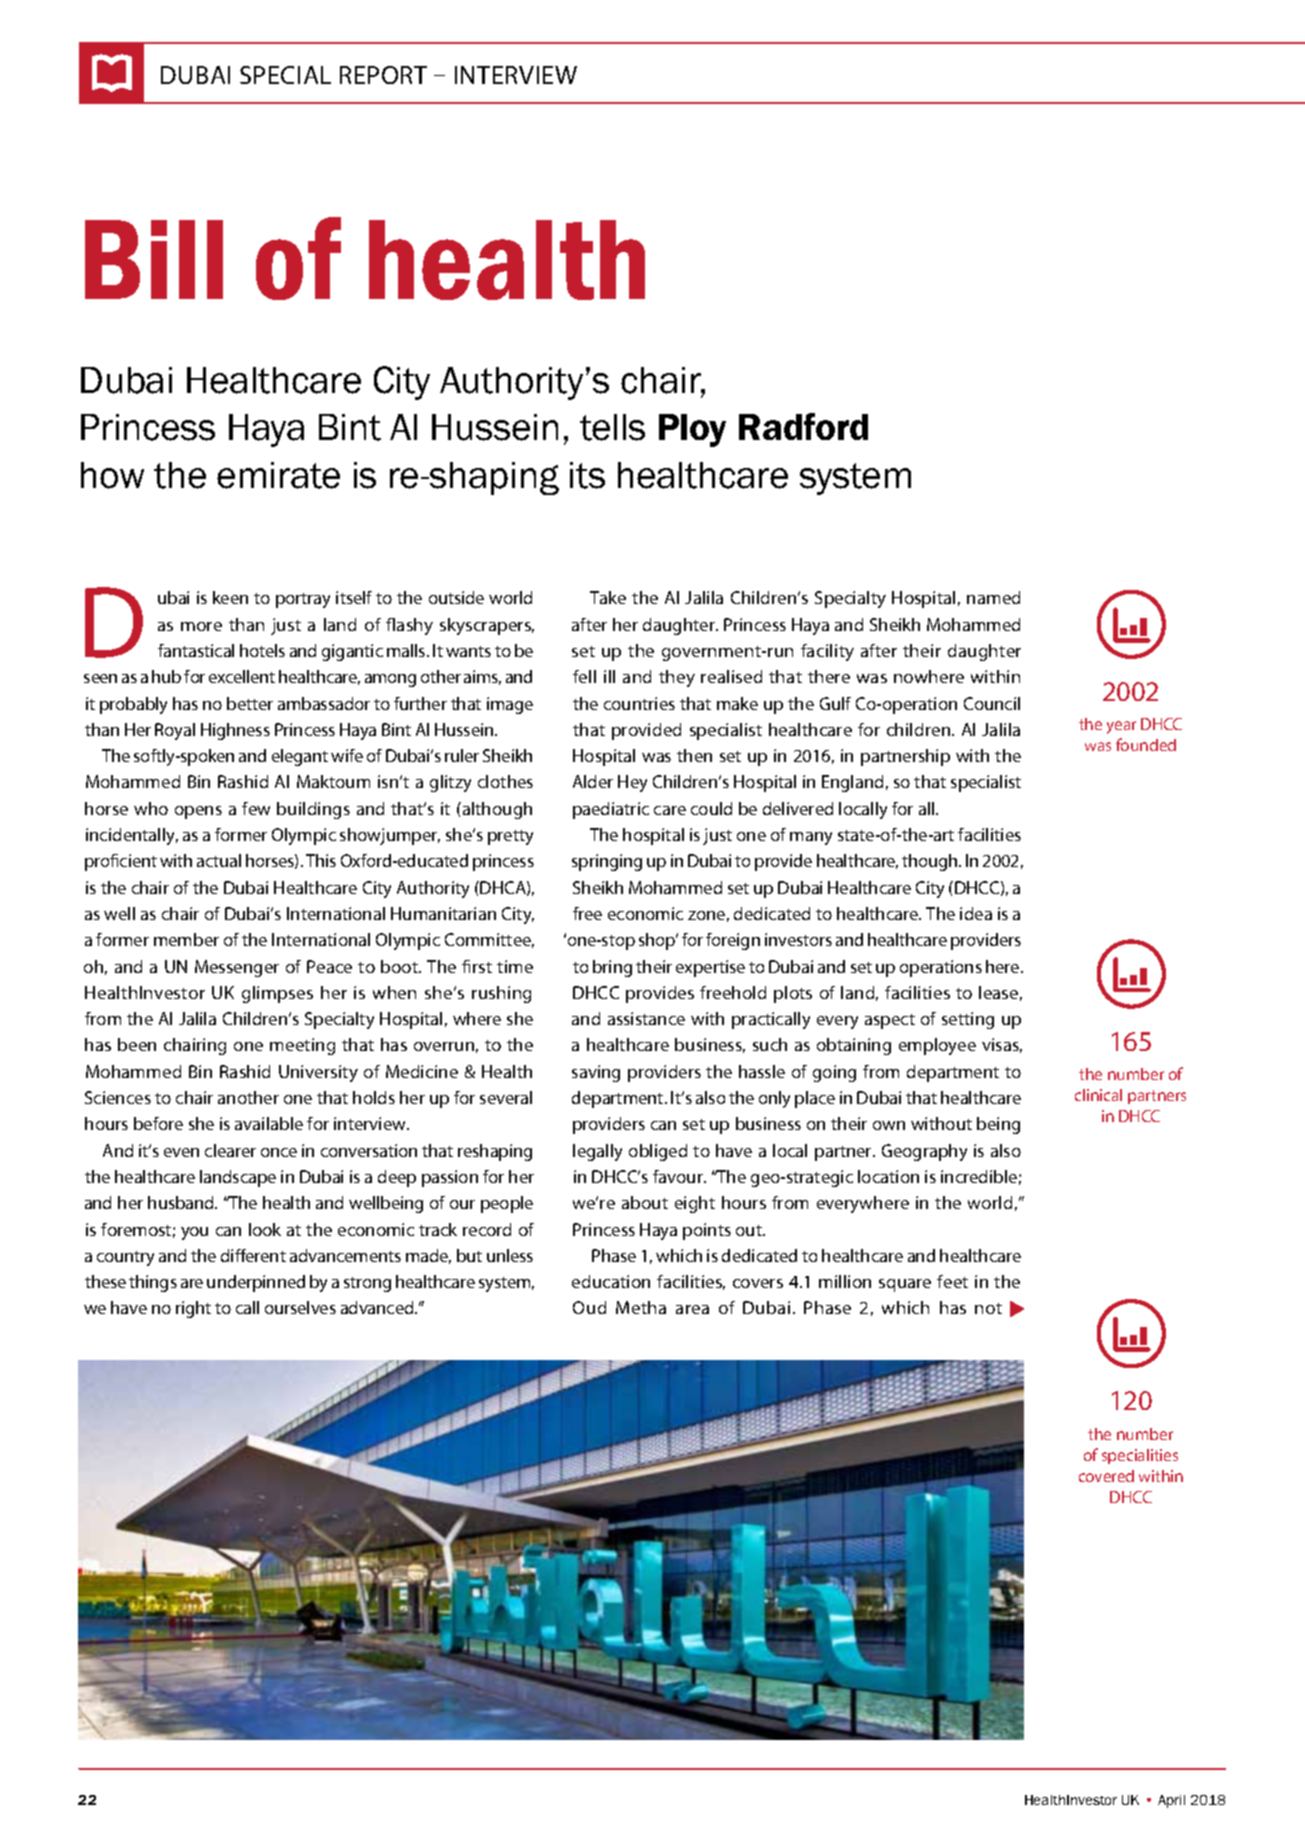  What do you see at coordinates (612, 427) in the screenshot?
I see `tells` at bounding box center [612, 427].
